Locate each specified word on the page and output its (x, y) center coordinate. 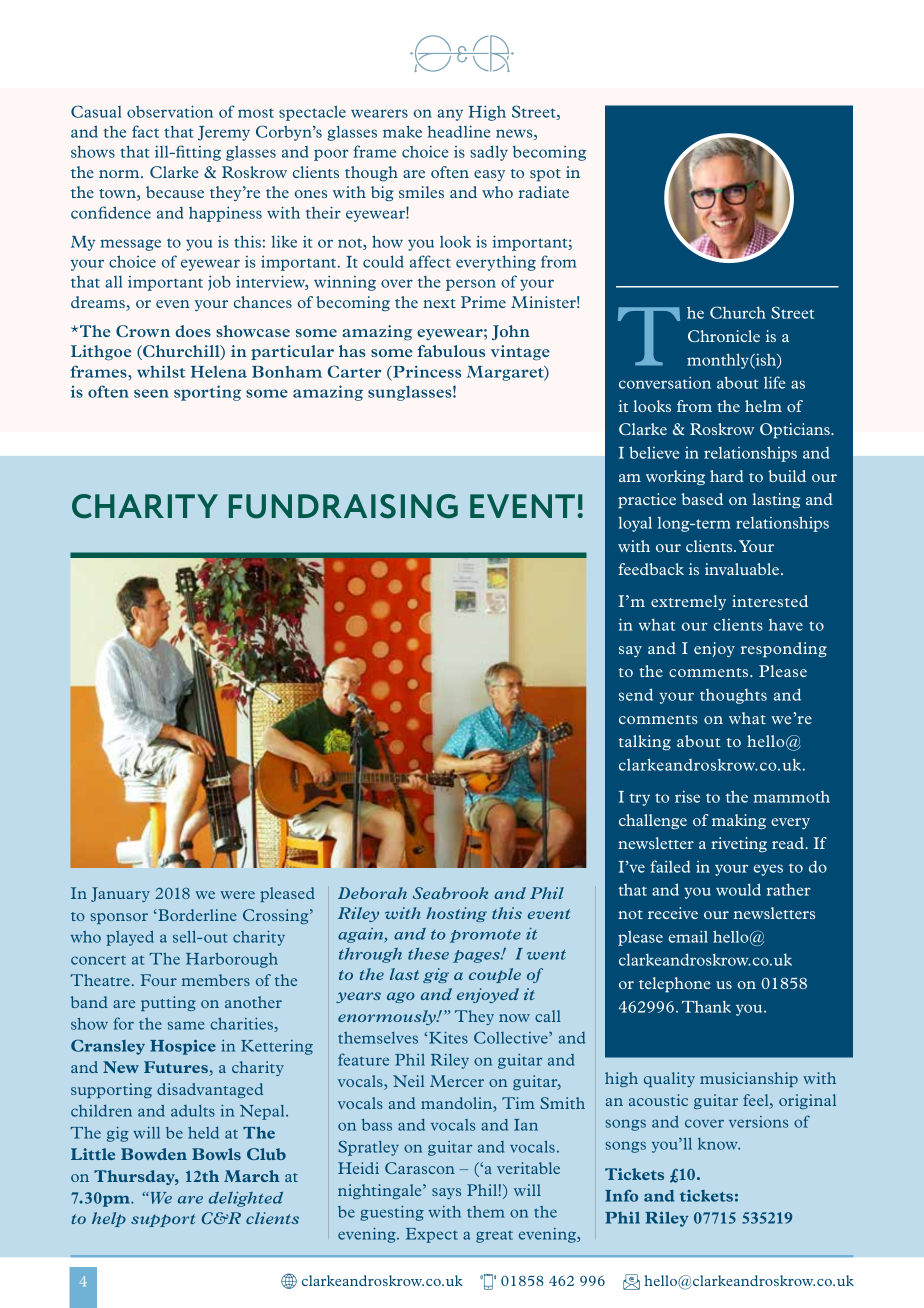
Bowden (154, 1154)
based (702, 499)
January (120, 894)
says (446, 1193)
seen (151, 393)
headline (459, 131)
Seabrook (450, 893)
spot (545, 175)
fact (145, 131)
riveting (739, 844)
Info (621, 1196)
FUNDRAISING (343, 506)
